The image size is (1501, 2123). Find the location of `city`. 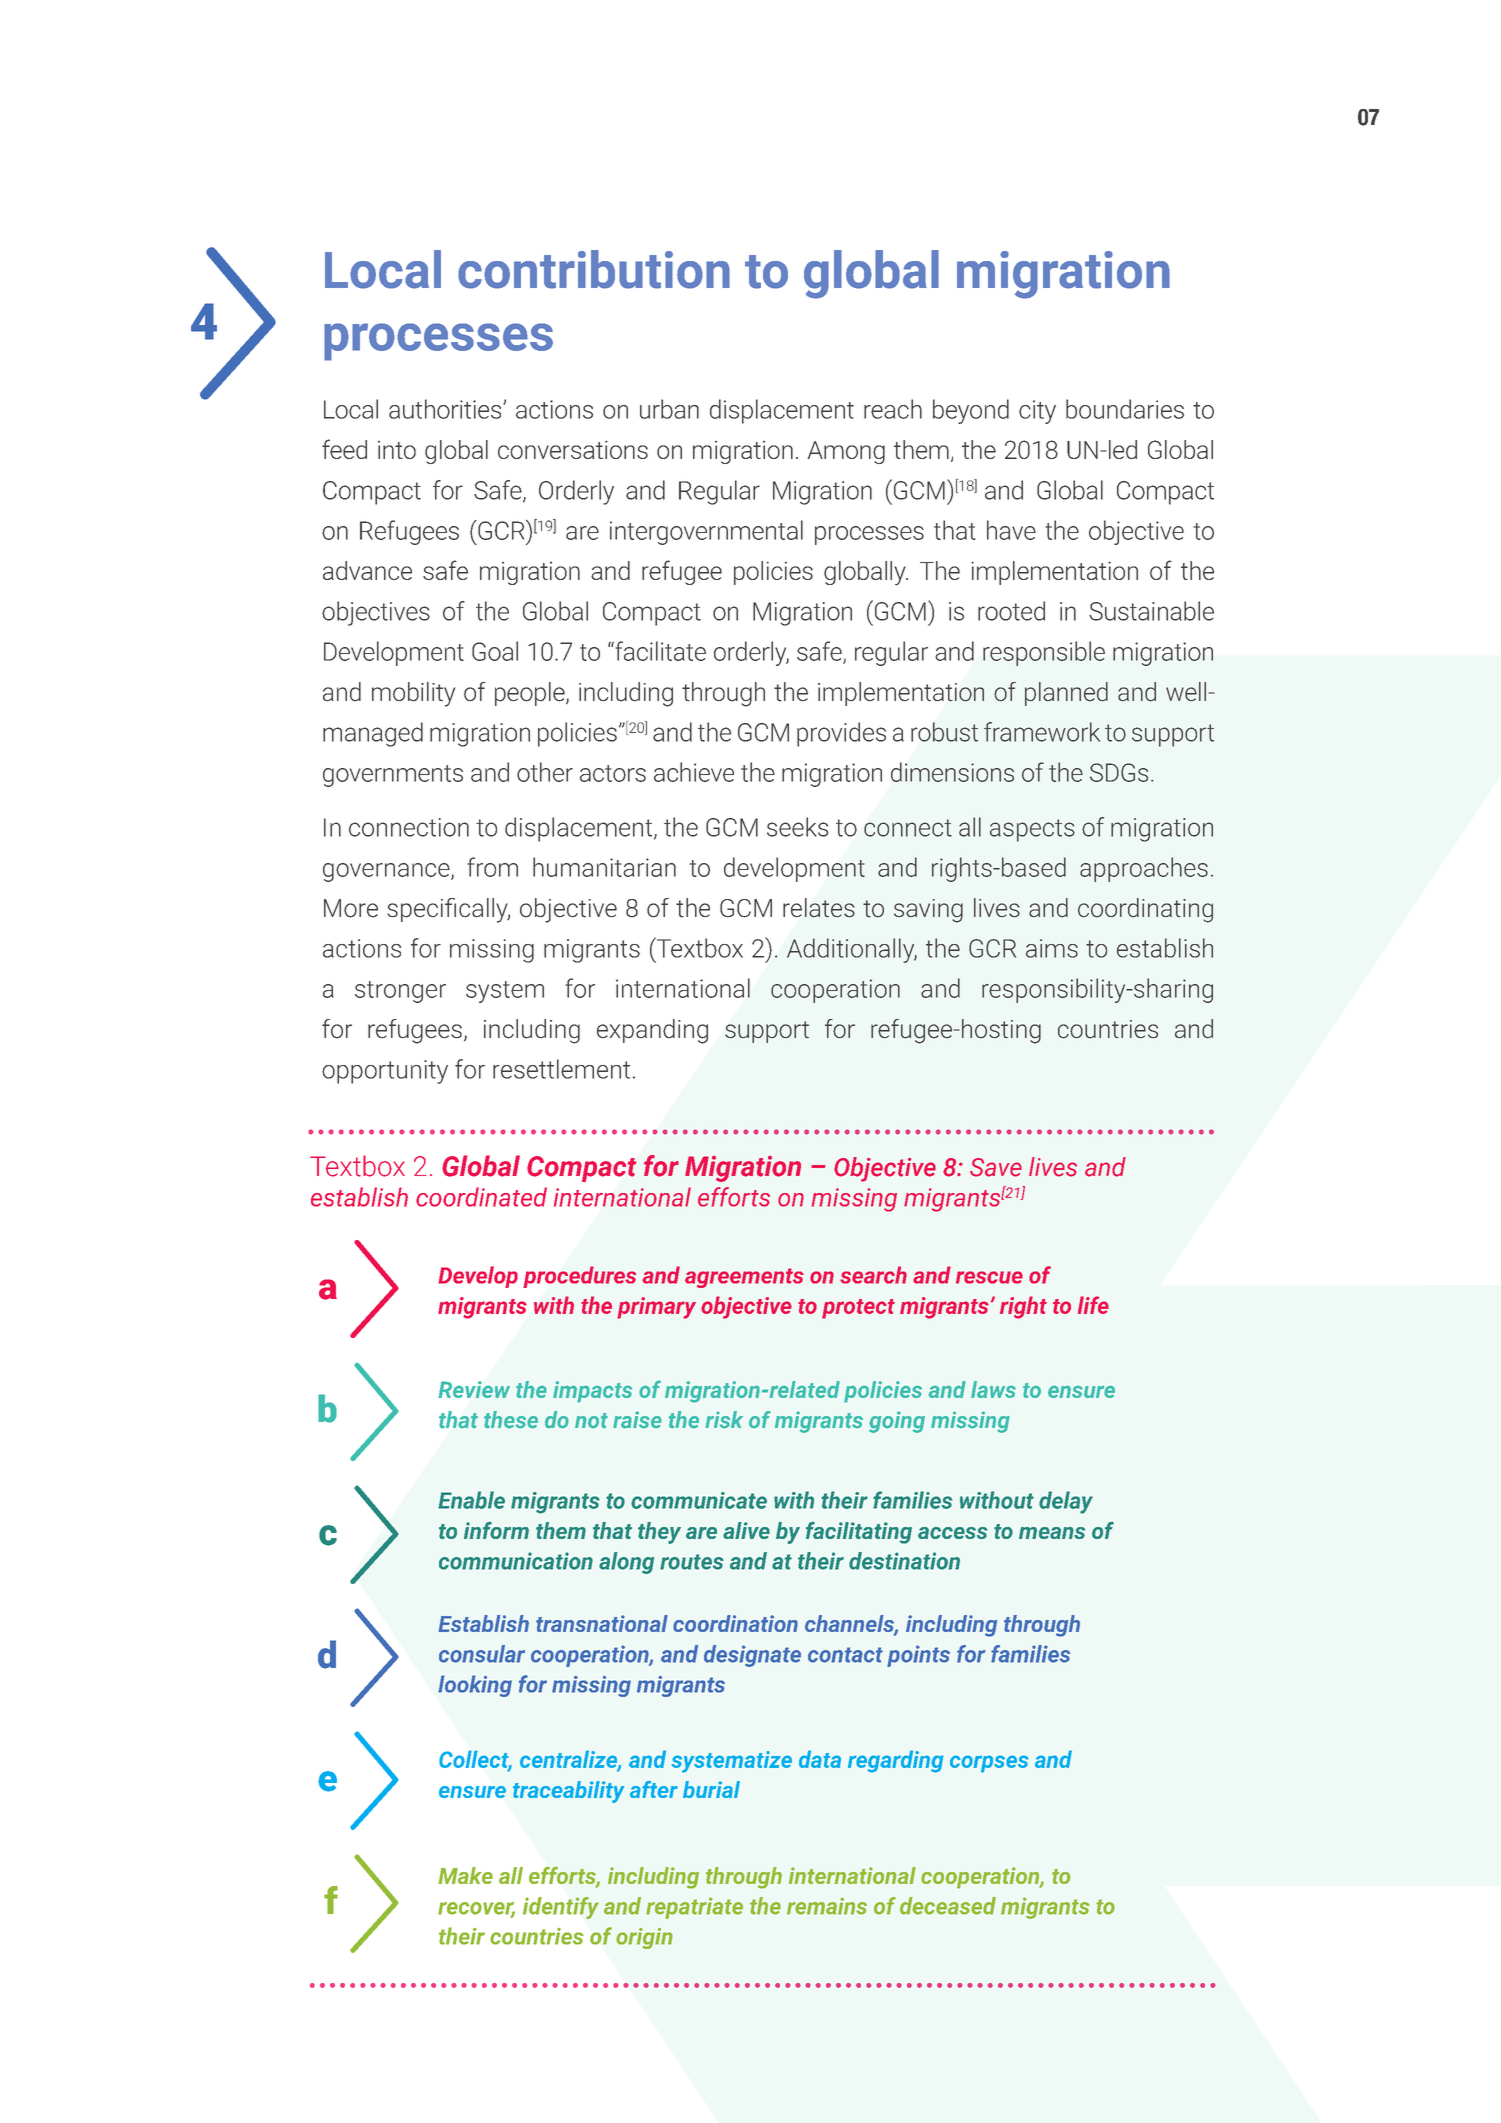

city is located at coordinates (1037, 412).
